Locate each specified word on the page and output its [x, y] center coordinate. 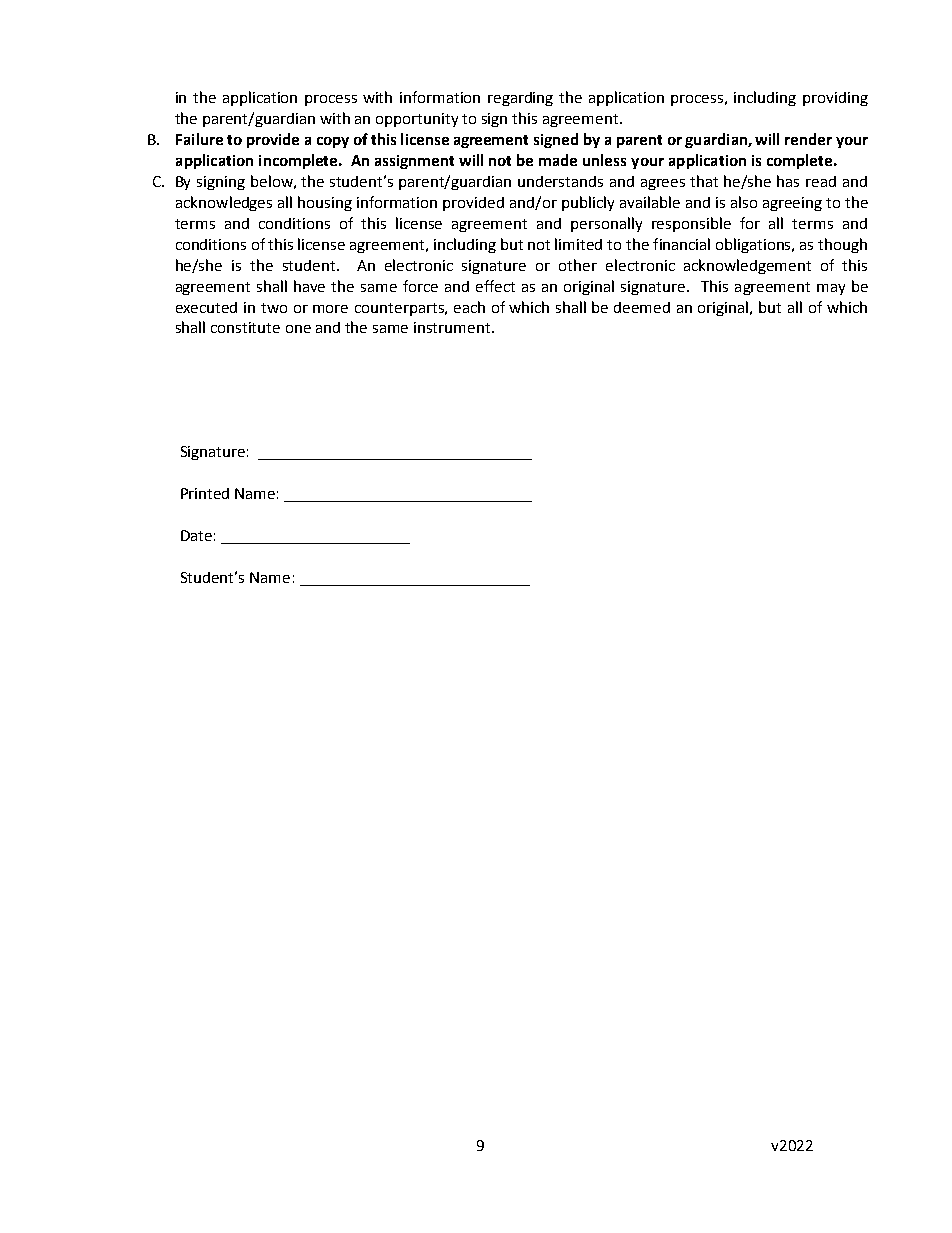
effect [495, 286]
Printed [205, 493]
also [744, 202]
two [274, 308]
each [469, 307]
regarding [520, 99]
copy [333, 142]
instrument [453, 327]
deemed [642, 307]
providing [835, 99]
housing [325, 203]
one [298, 329]
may [831, 289]
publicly [588, 203]
